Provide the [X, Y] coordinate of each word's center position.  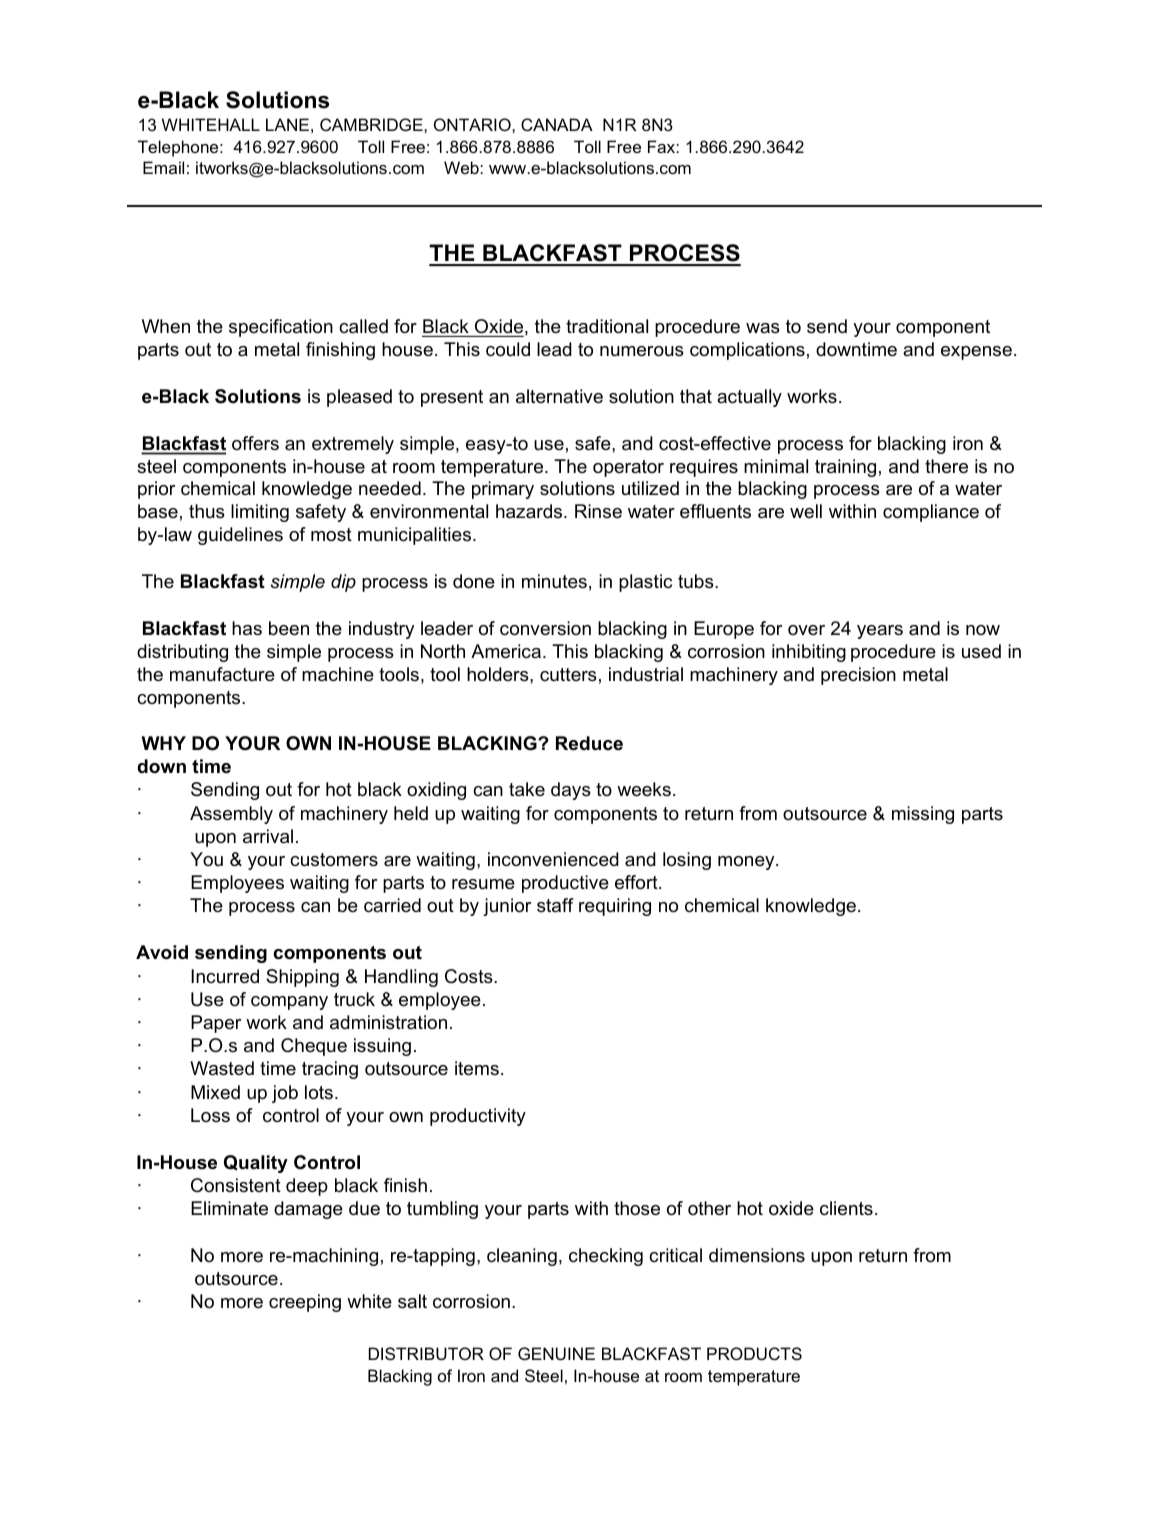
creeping [305, 1303]
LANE [287, 124]
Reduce [589, 743]
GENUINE [556, 1353]
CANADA [557, 124]
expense [976, 353]
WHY [163, 743]
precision [858, 676]
